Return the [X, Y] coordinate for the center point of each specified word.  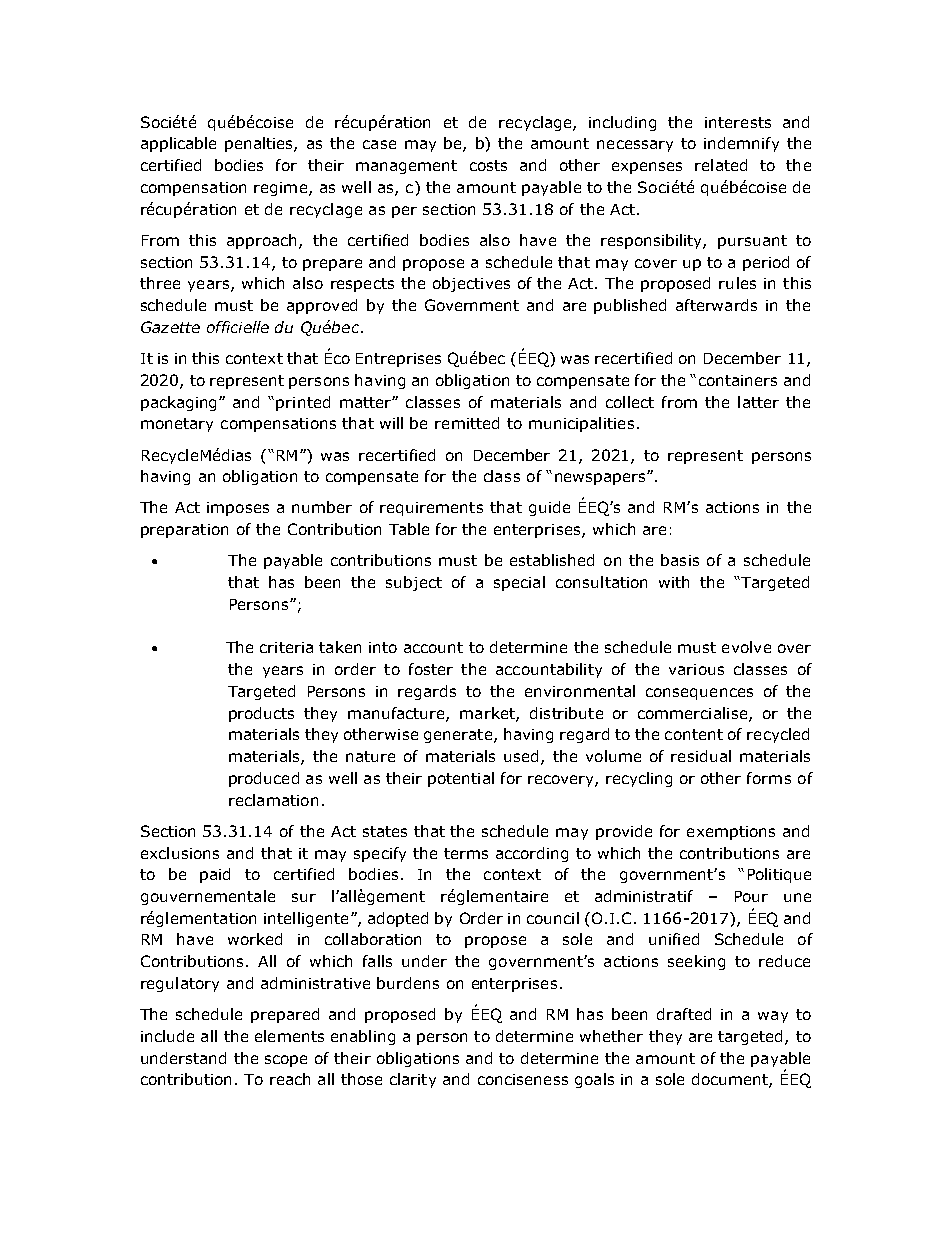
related [721, 165]
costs [488, 165]
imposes [238, 509]
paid [215, 875]
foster [431, 669]
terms [466, 853]
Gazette [170, 327]
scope [286, 1061]
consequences [699, 694]
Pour [751, 896]
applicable [178, 144]
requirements [431, 509]
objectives [471, 284]
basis [680, 560]
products [261, 714]
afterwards [716, 305]
